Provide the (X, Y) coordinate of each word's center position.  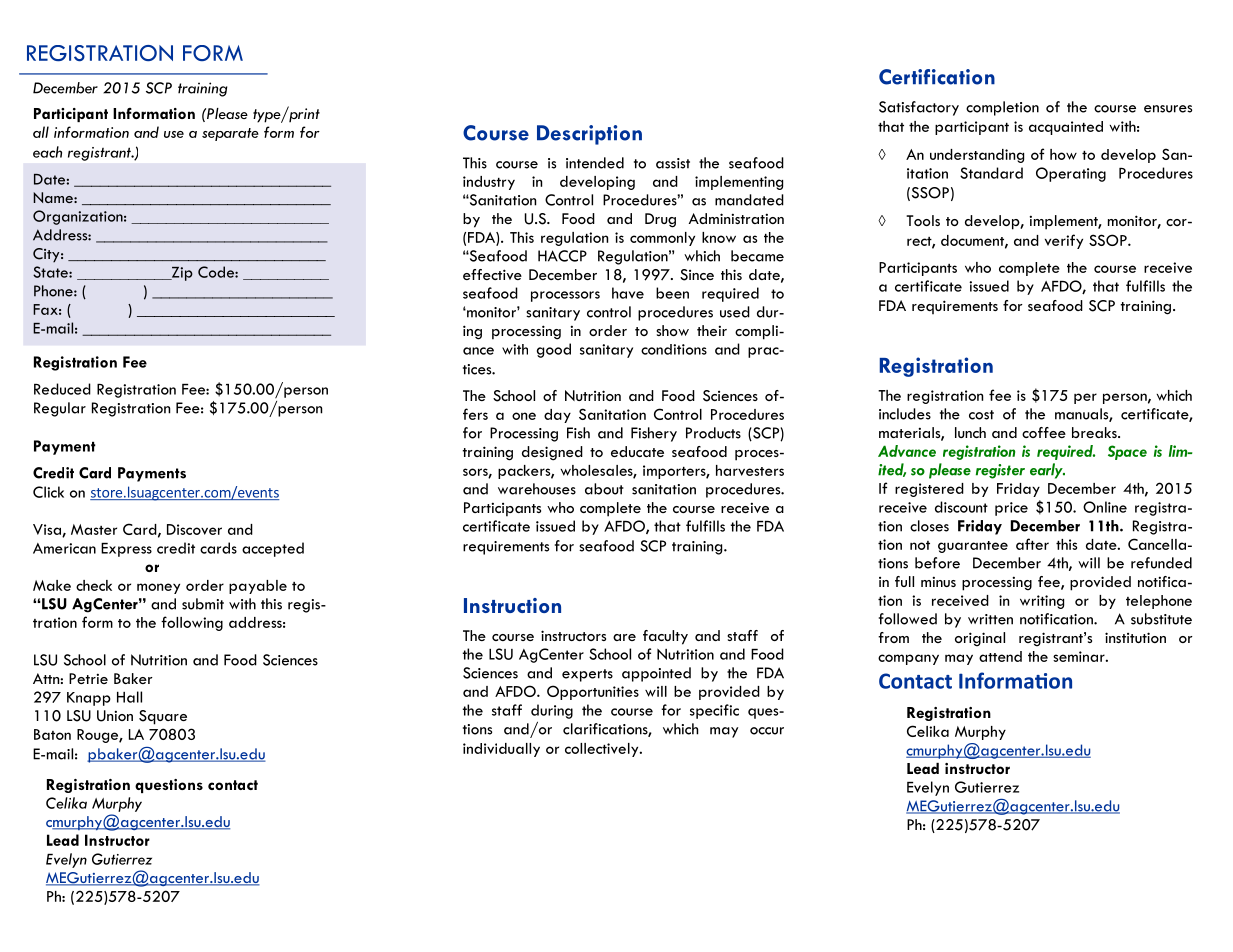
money (158, 588)
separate (230, 134)
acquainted (1066, 128)
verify (1064, 241)
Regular (60, 409)
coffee (1044, 432)
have (628, 293)
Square (163, 717)
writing (1042, 602)
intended (595, 163)
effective (492, 274)
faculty (665, 637)
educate (637, 451)
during (552, 711)
